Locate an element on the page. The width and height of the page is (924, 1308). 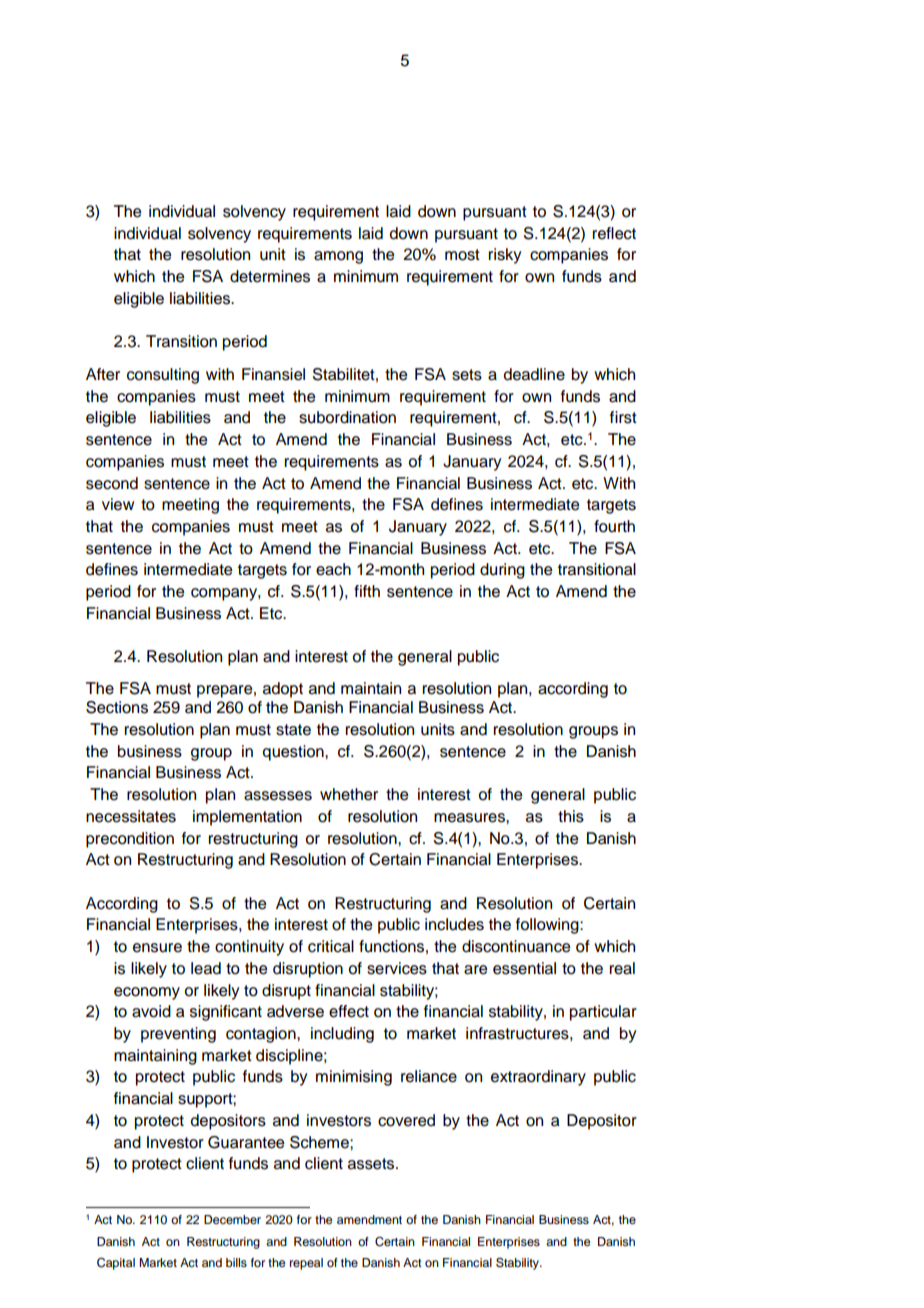
Capital is located at coordinates (116, 1264).
